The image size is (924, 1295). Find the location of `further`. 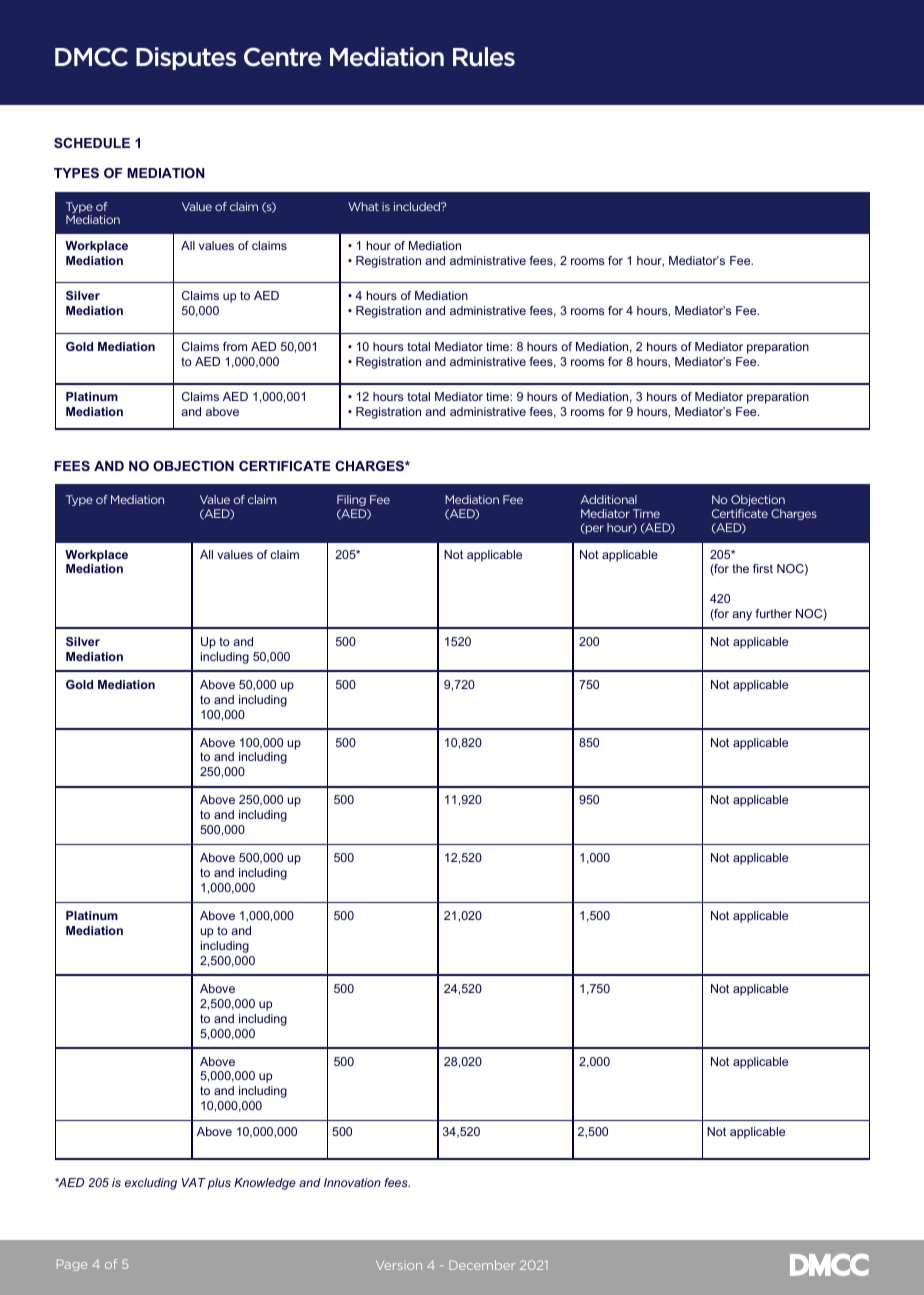

further is located at coordinates (774, 613).
